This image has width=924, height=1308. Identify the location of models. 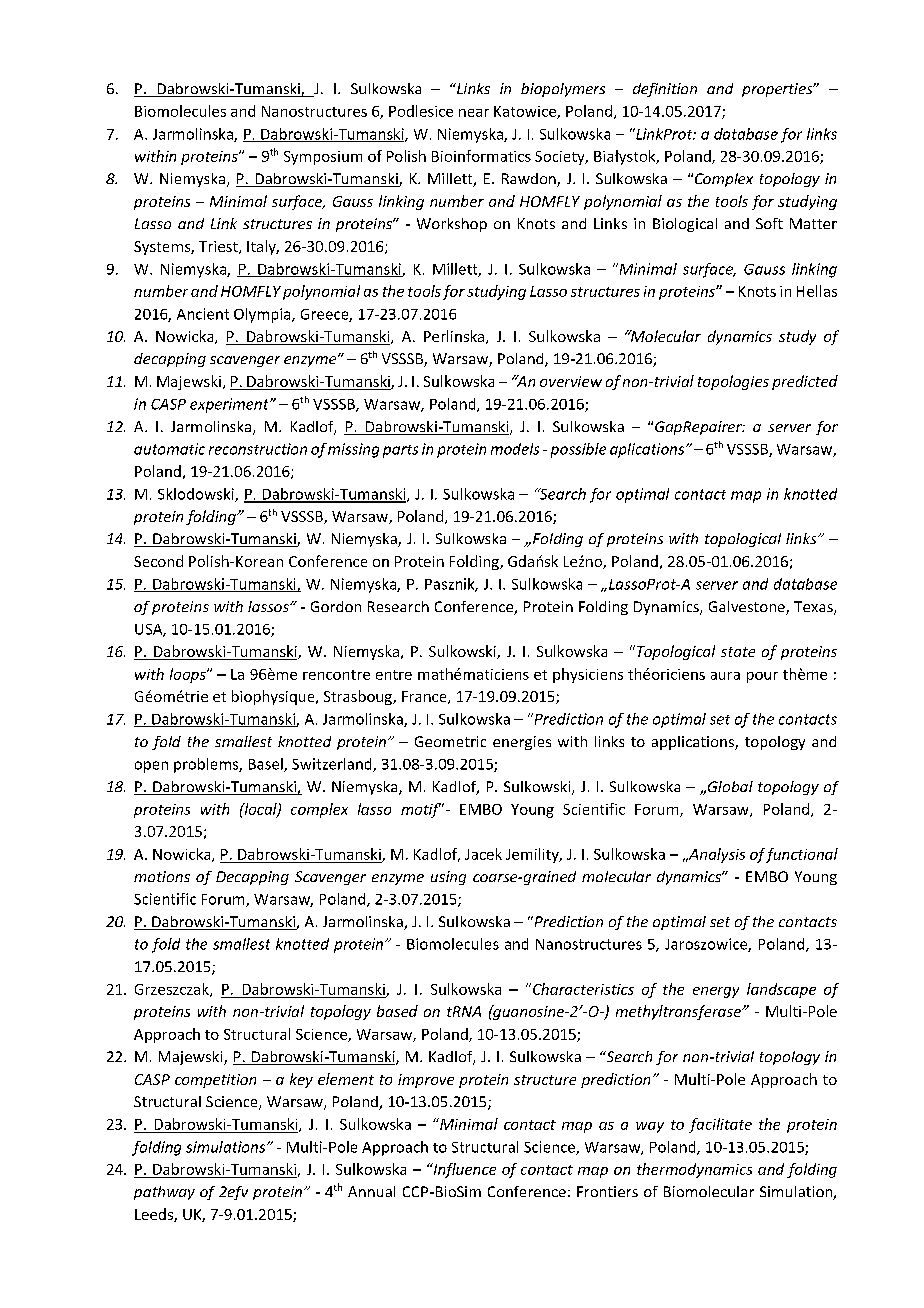
(515, 449).
